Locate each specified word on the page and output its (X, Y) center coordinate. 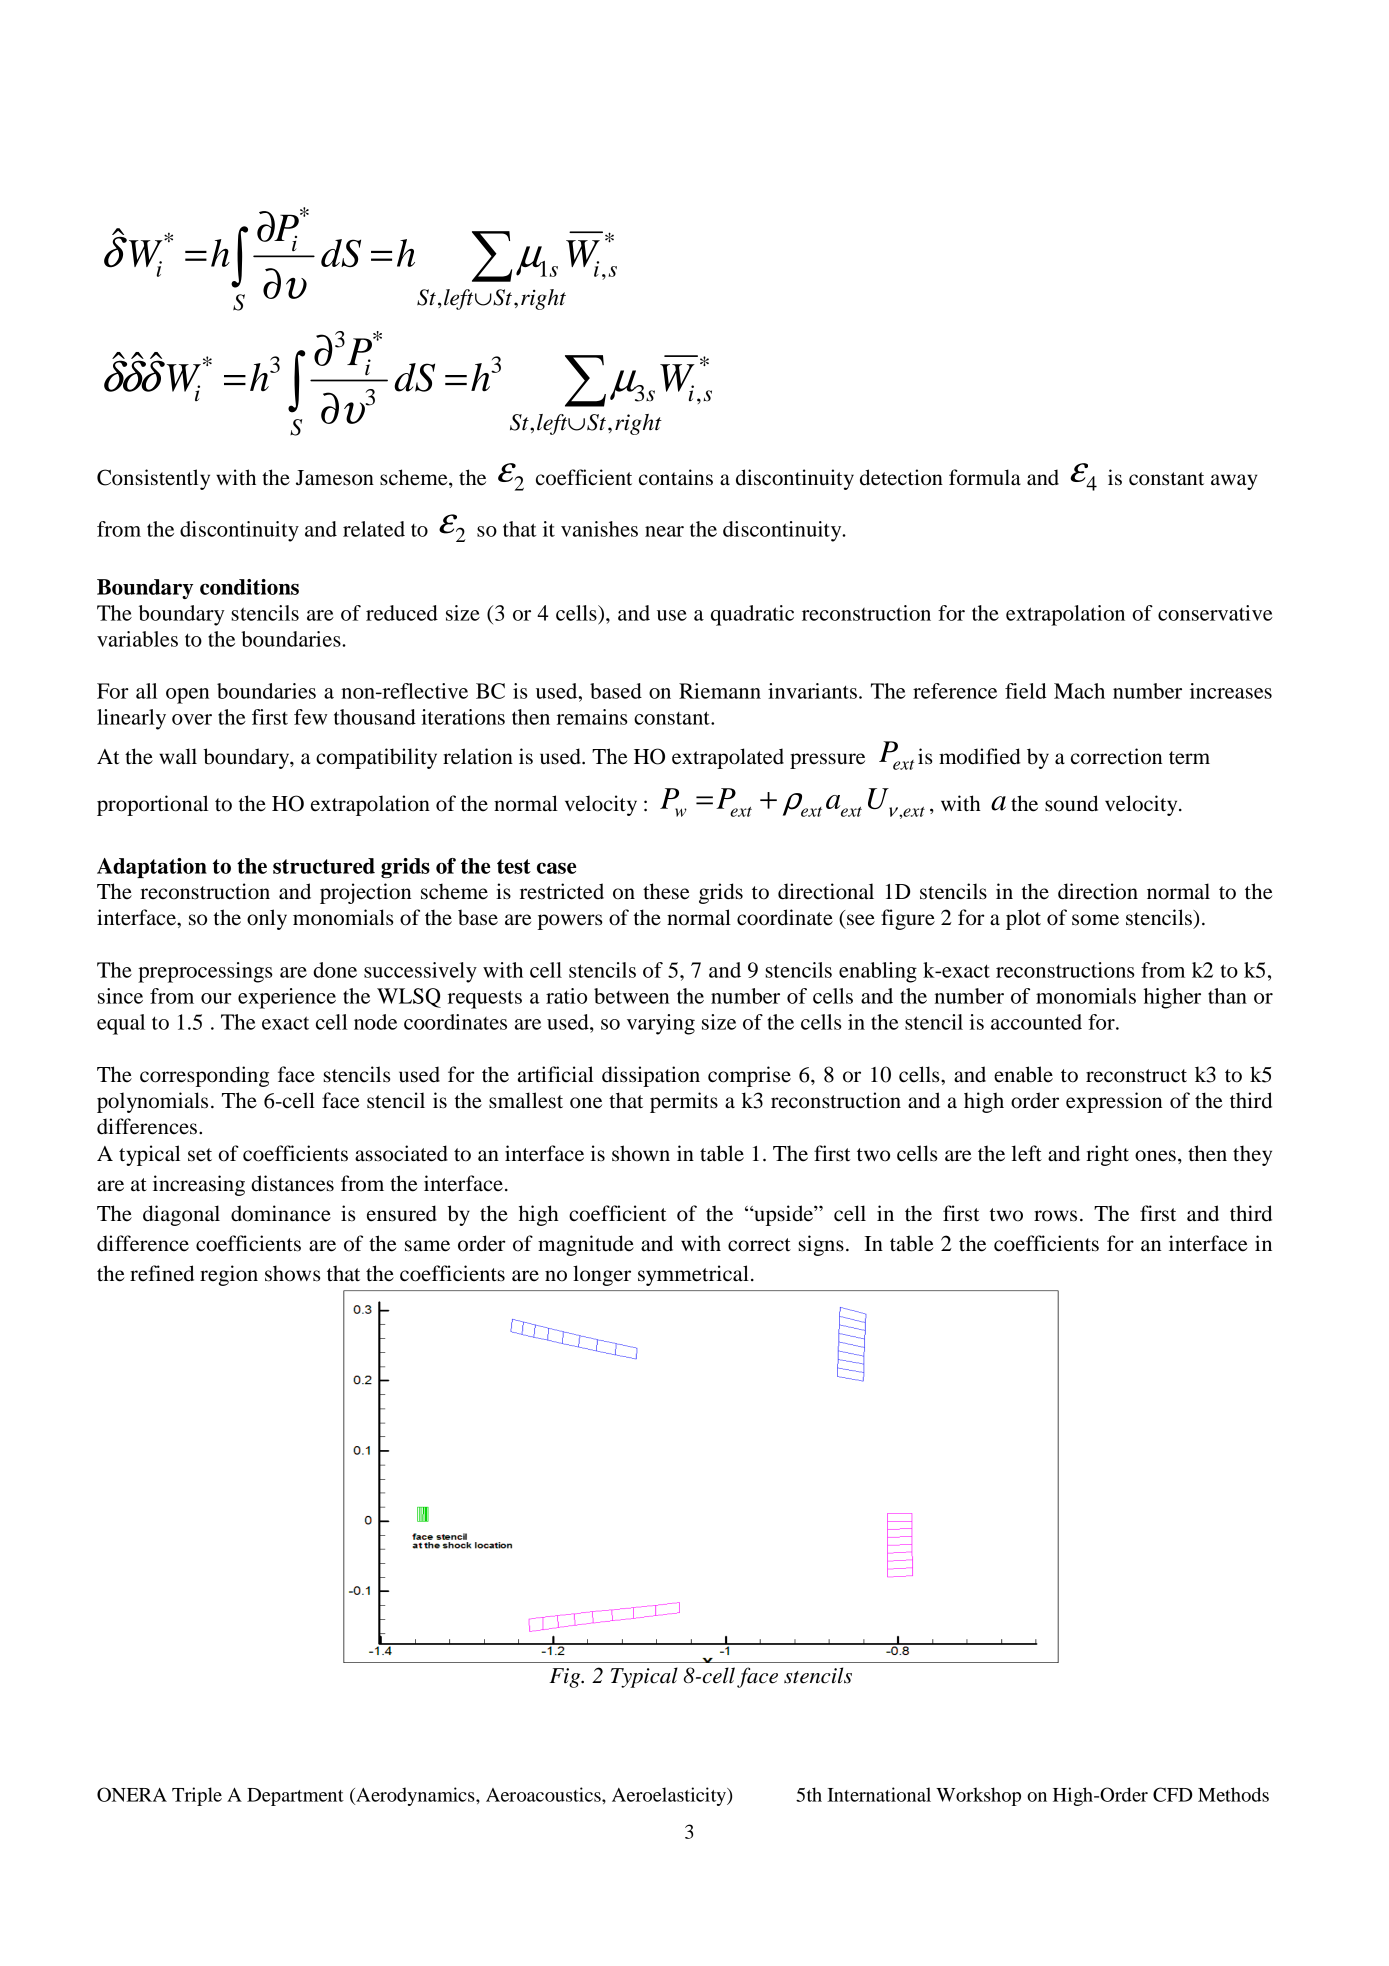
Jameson (335, 478)
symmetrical (693, 1275)
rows (1055, 1216)
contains (676, 477)
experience (287, 998)
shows (293, 1273)
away (1234, 482)
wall (178, 756)
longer (602, 1275)
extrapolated (728, 758)
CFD (1172, 1794)
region (229, 1275)
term (1189, 758)
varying (661, 1024)
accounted (1036, 1022)
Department (295, 1797)
